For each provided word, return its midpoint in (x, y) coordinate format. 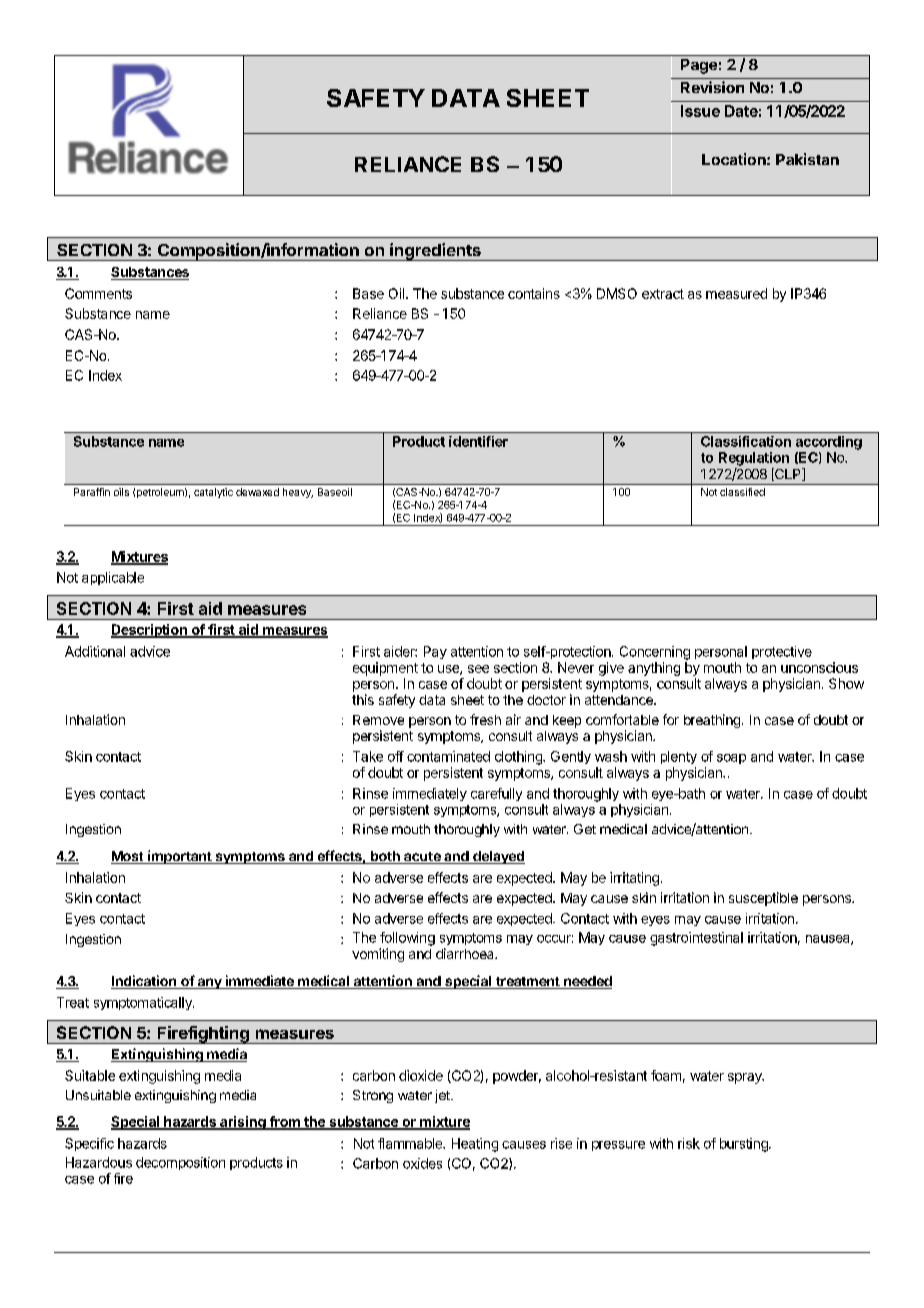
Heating (475, 1145)
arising (243, 1123)
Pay (435, 652)
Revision (712, 87)
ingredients (435, 252)
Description (150, 631)
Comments (98, 293)
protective (782, 652)
